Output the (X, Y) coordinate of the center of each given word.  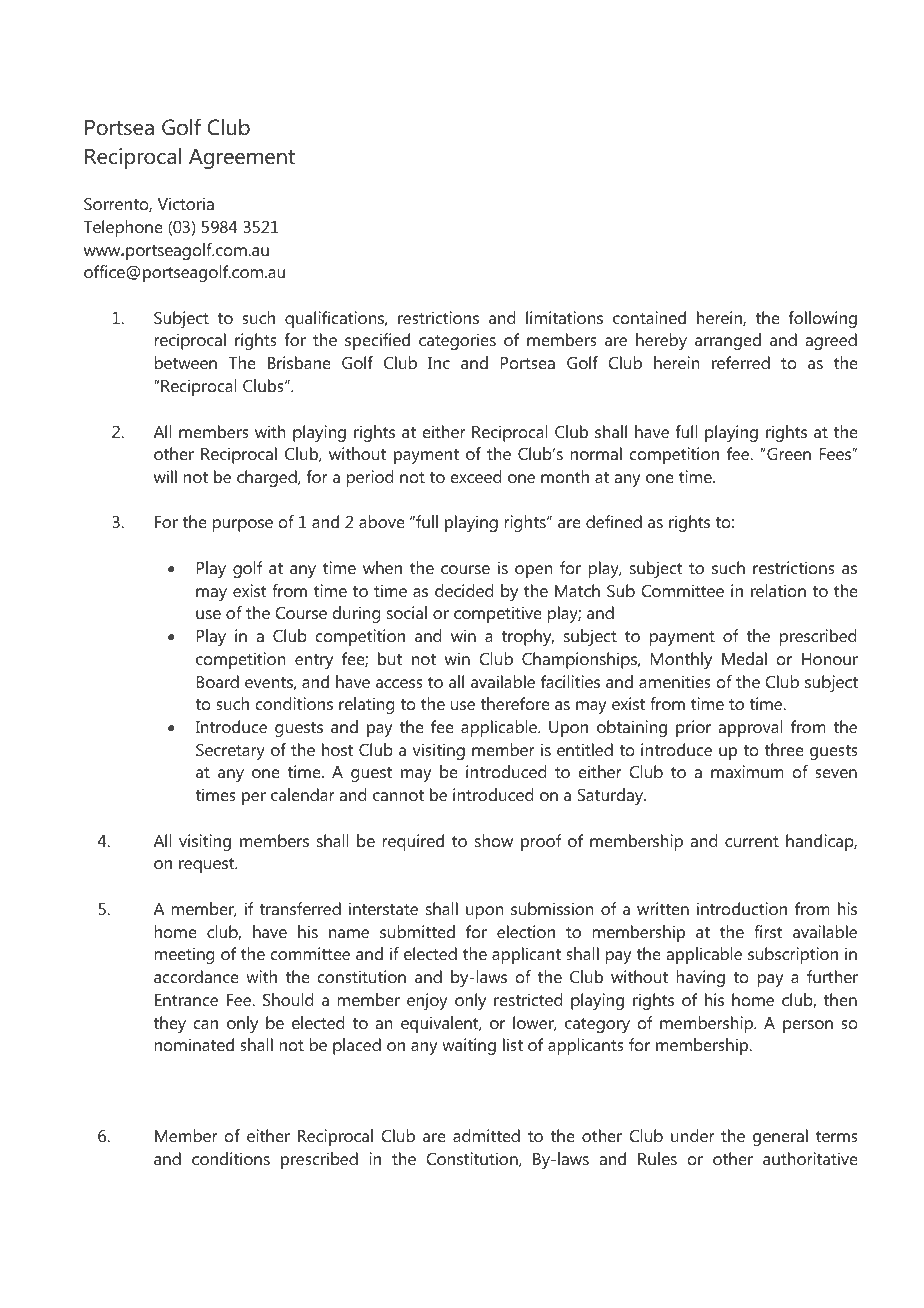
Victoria (186, 203)
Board (218, 681)
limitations (564, 317)
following (823, 319)
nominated (194, 1044)
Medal (744, 658)
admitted (486, 1135)
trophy (528, 637)
